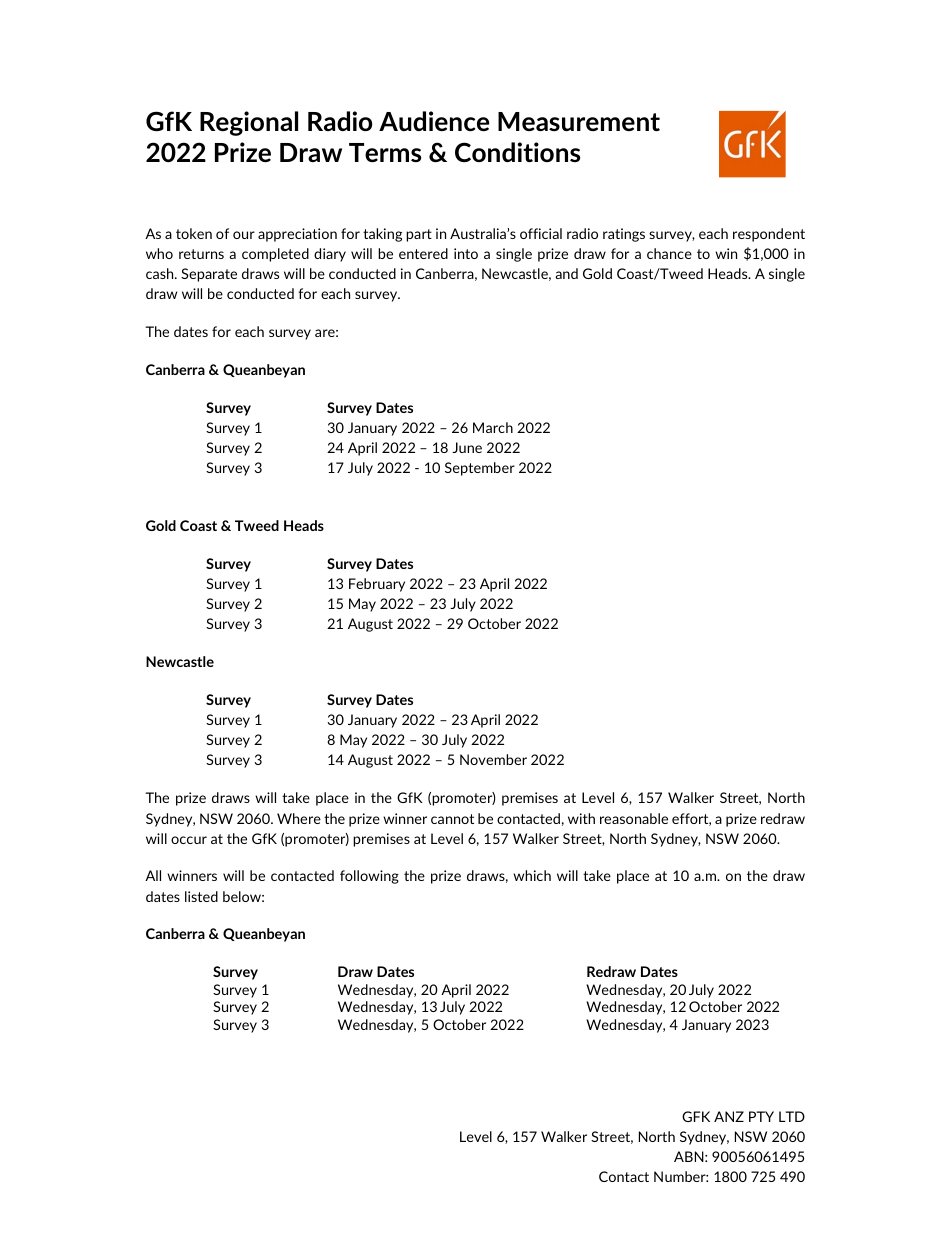 The image size is (952, 1233). What do you see at coordinates (153, 875) in the document?
I see `All` at bounding box center [153, 875].
